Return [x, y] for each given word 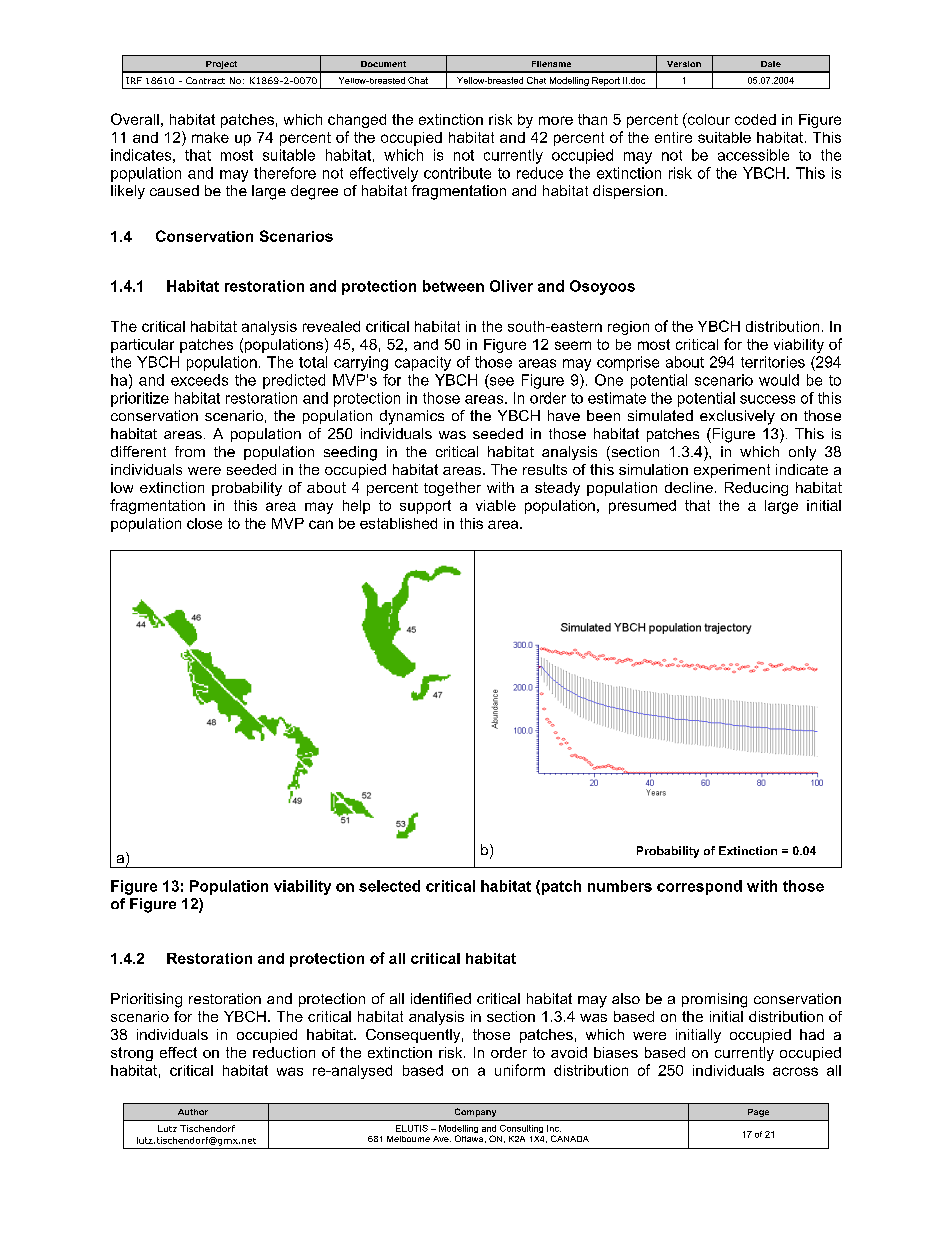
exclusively [737, 417]
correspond [699, 887]
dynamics [412, 417]
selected [389, 886]
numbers [620, 886]
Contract [205, 80]
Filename [551, 64]
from [190, 451]
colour [707, 120]
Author [193, 1112]
